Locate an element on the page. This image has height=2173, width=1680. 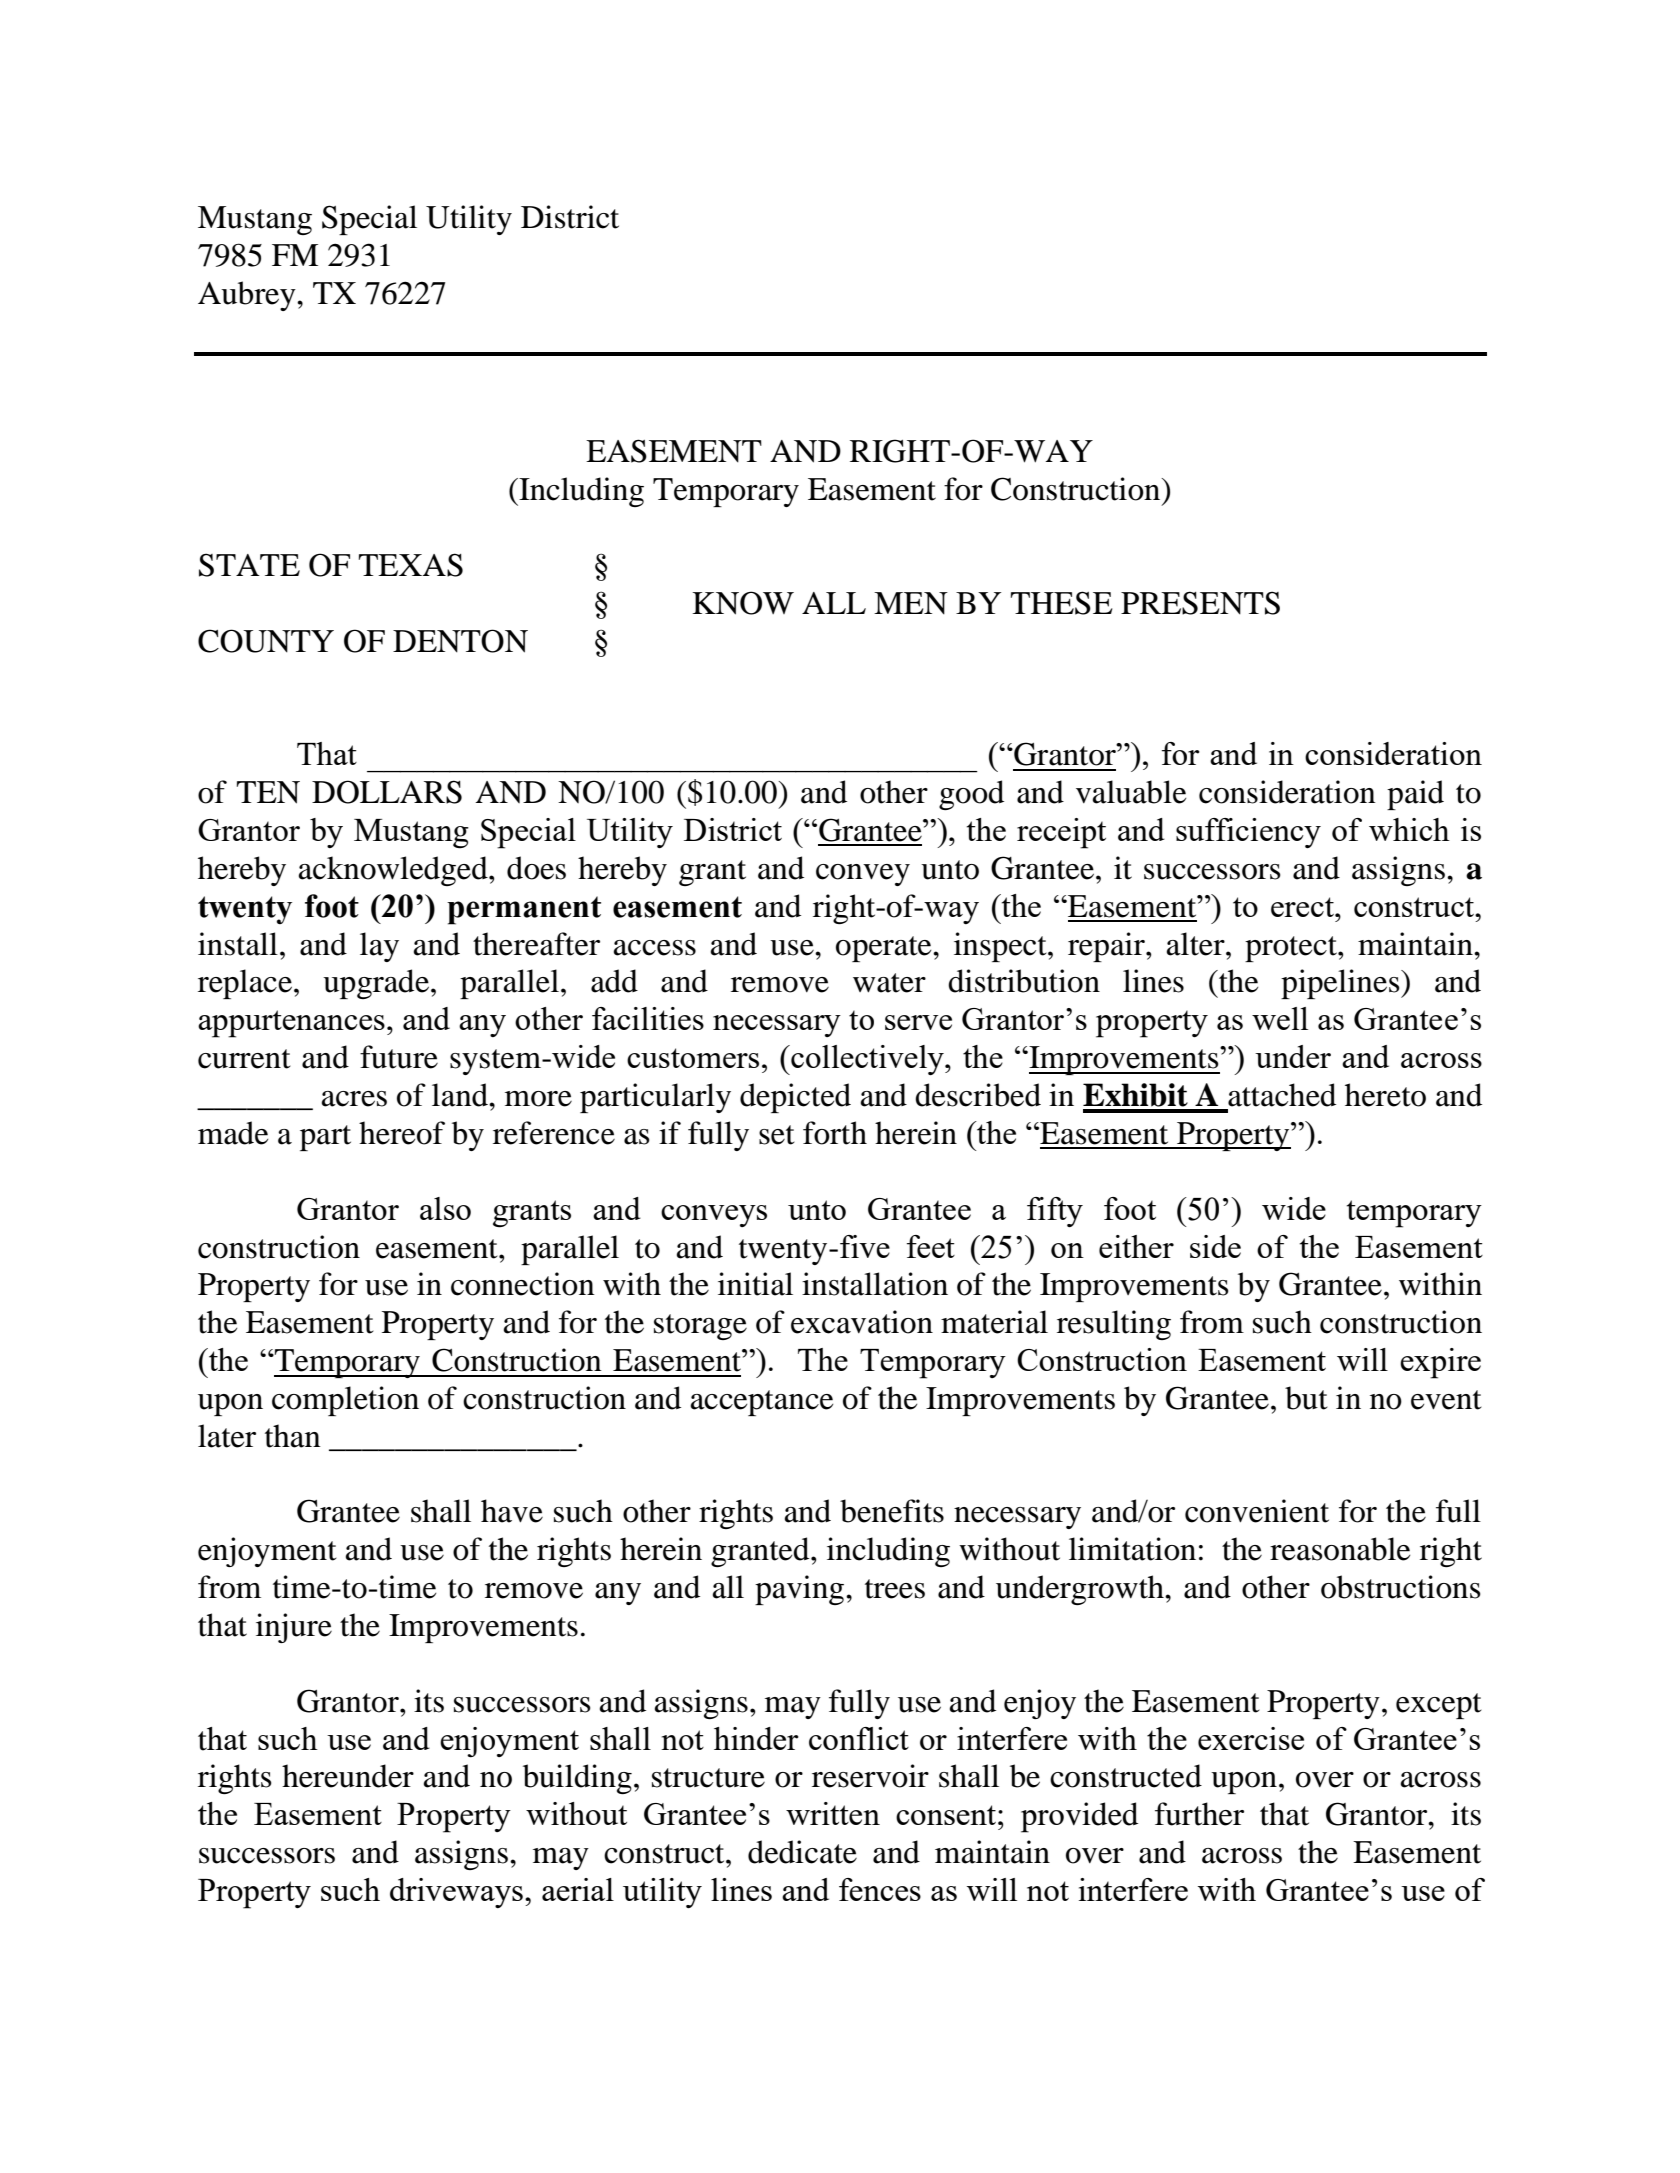
either is located at coordinates (1136, 1246).
